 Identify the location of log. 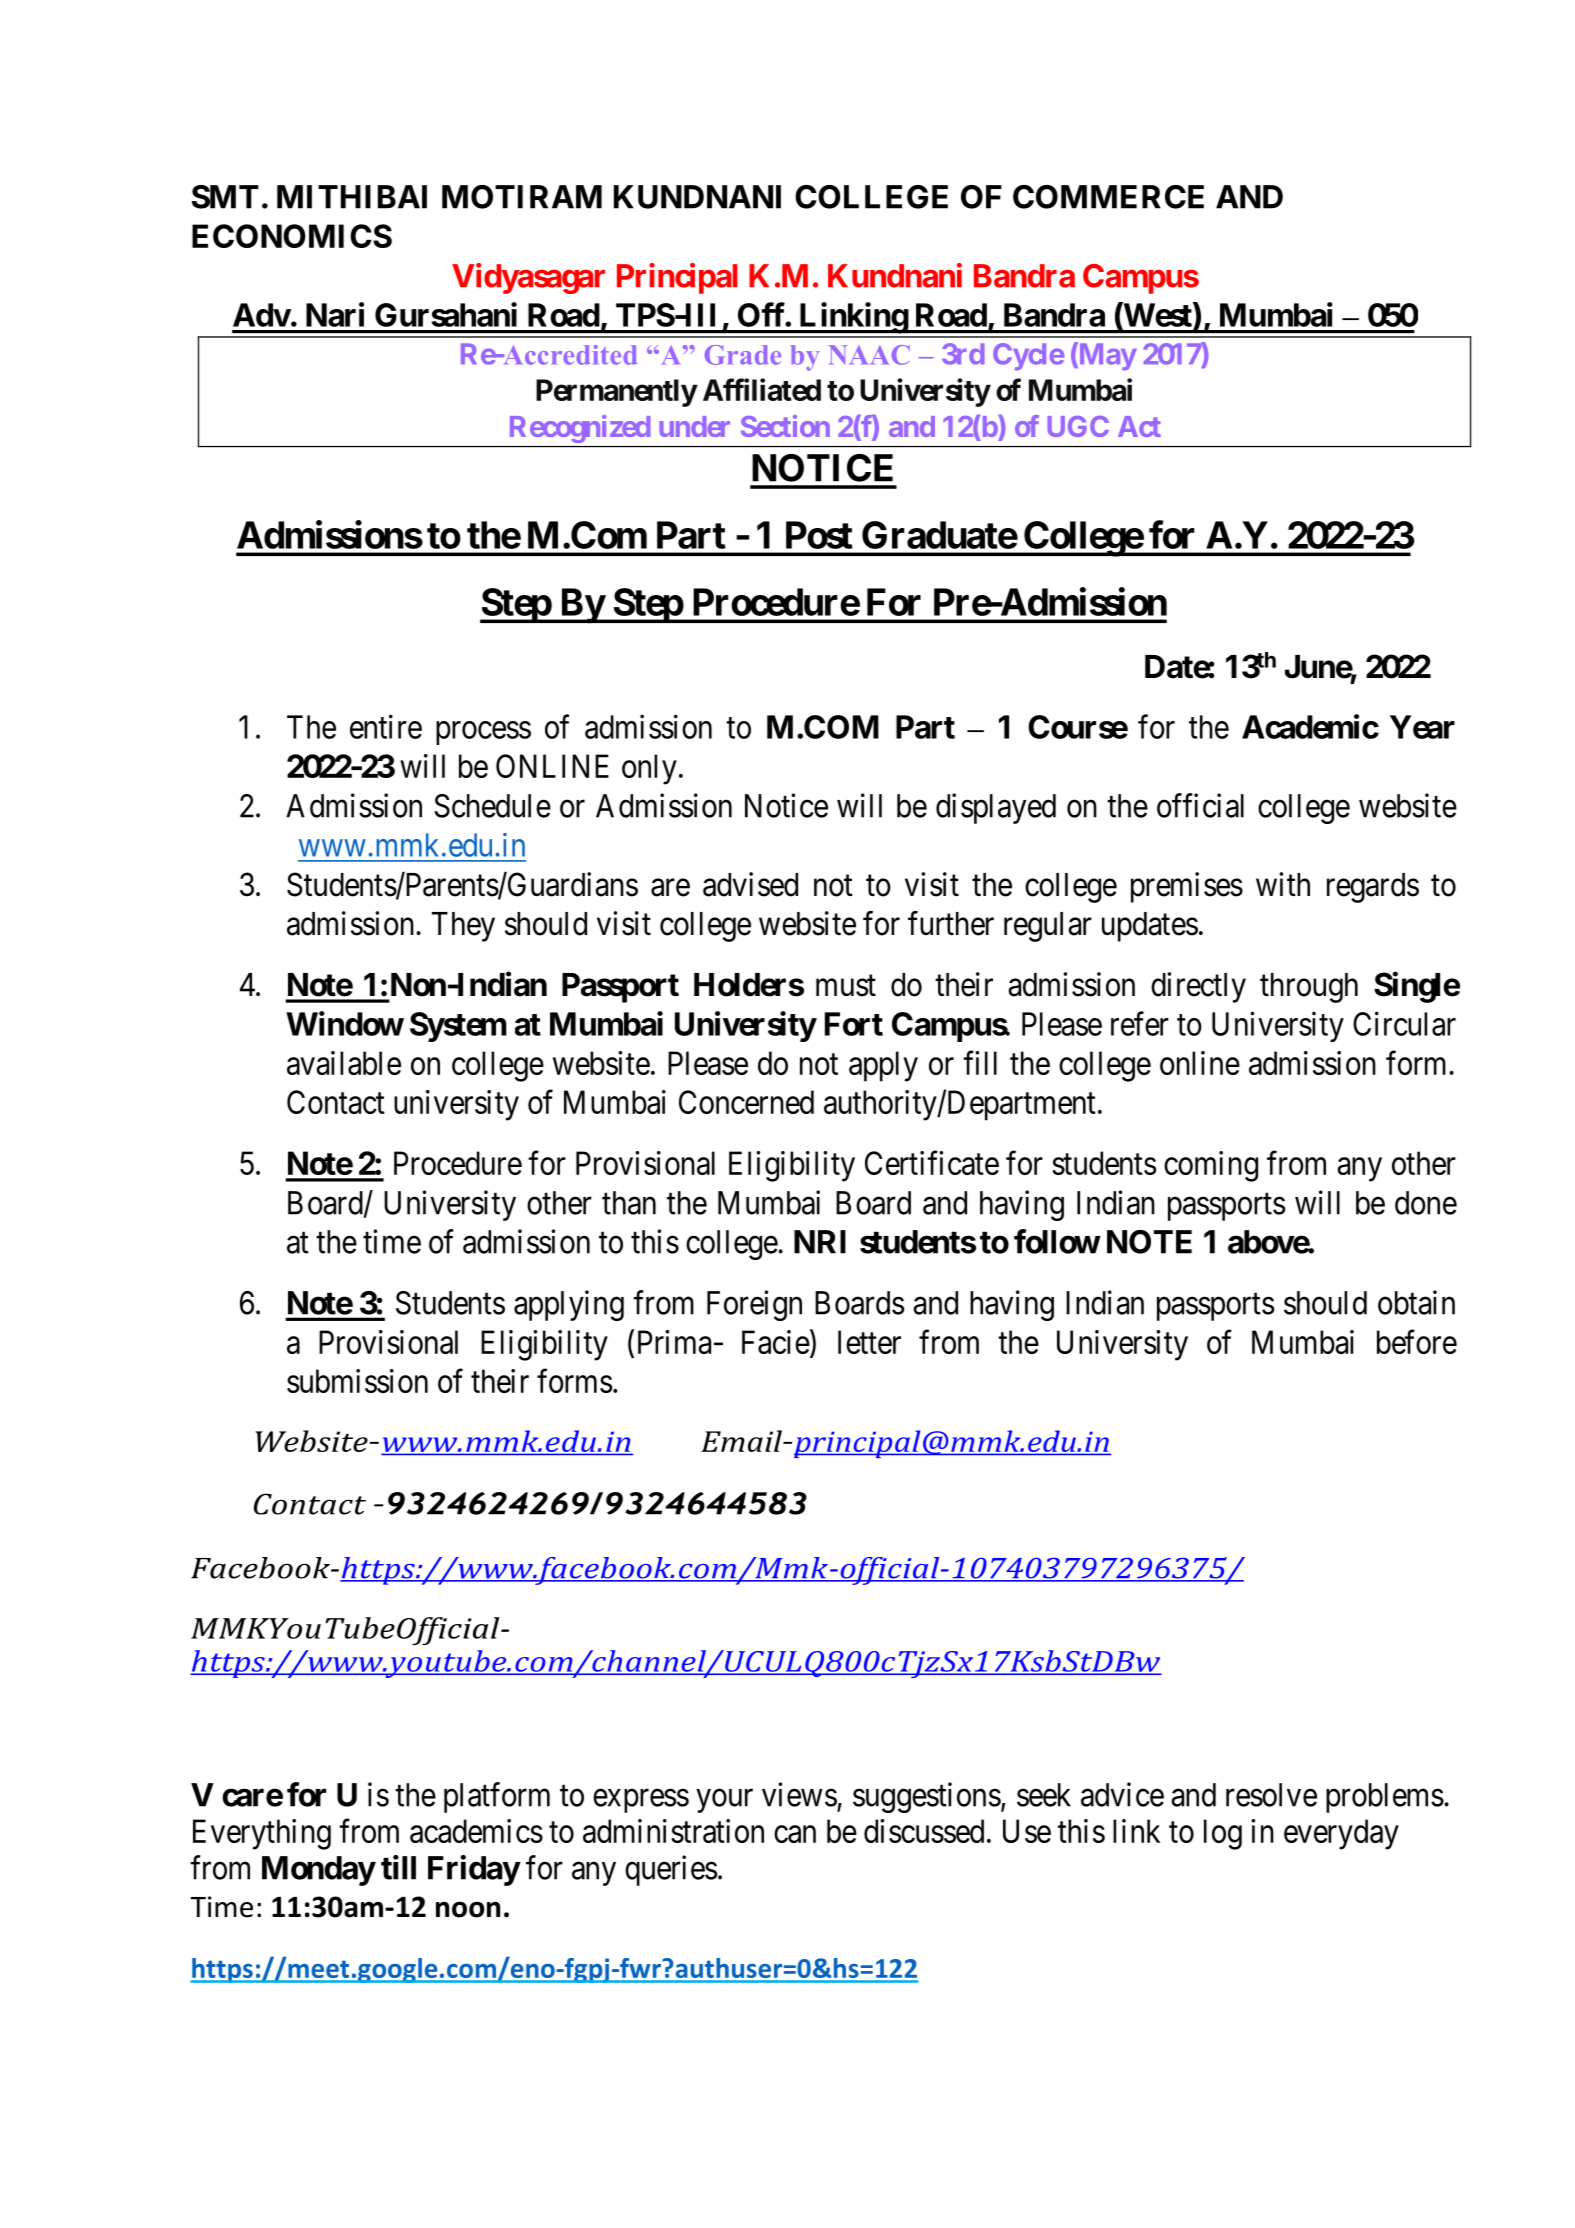
(1223, 1834).
